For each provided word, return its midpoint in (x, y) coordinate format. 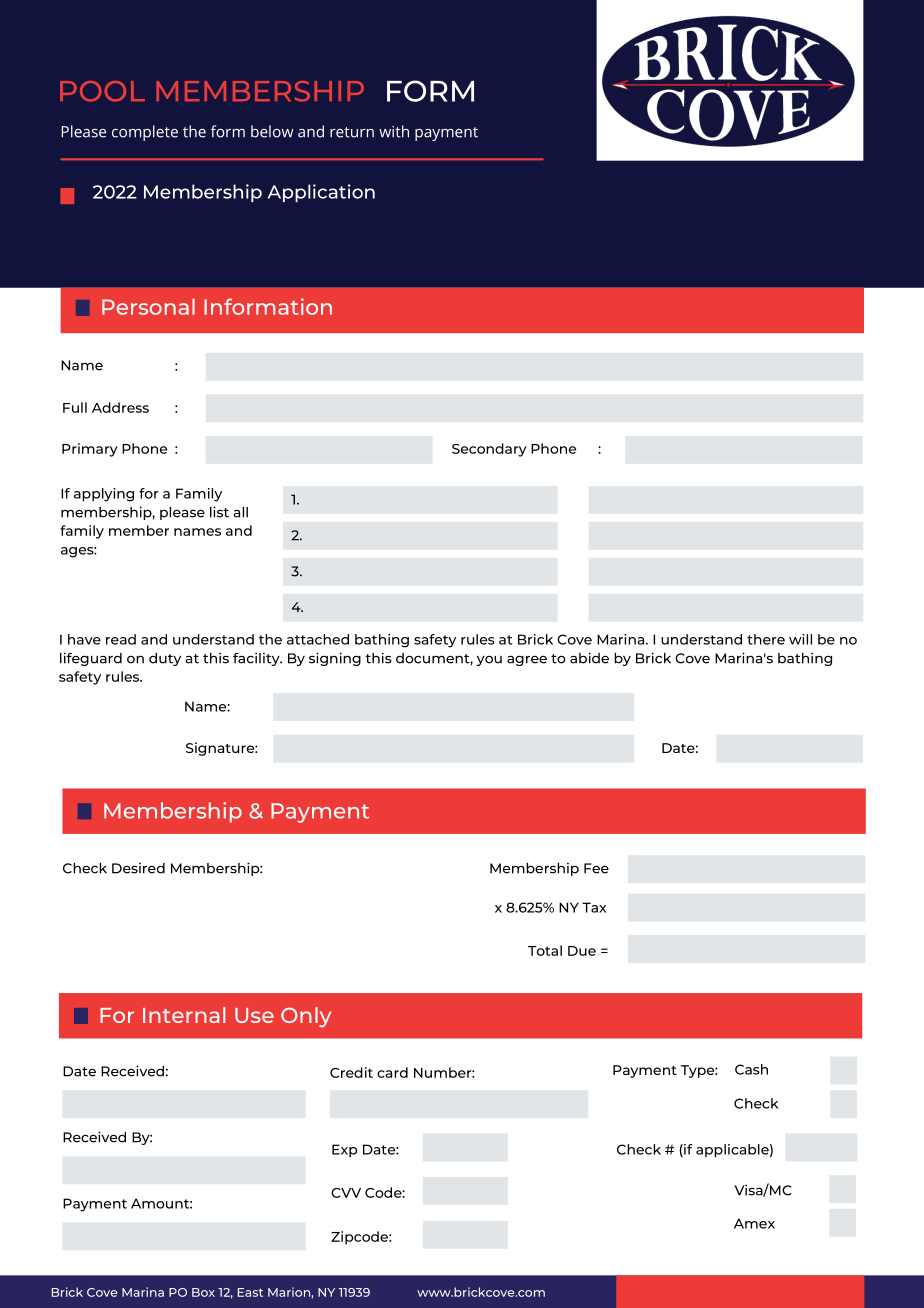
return (352, 132)
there (766, 639)
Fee (596, 868)
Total (545, 950)
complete (145, 133)
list (219, 512)
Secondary (489, 450)
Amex (754, 1223)
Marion (289, 1292)
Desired (138, 868)
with (394, 131)
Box (203, 1292)
